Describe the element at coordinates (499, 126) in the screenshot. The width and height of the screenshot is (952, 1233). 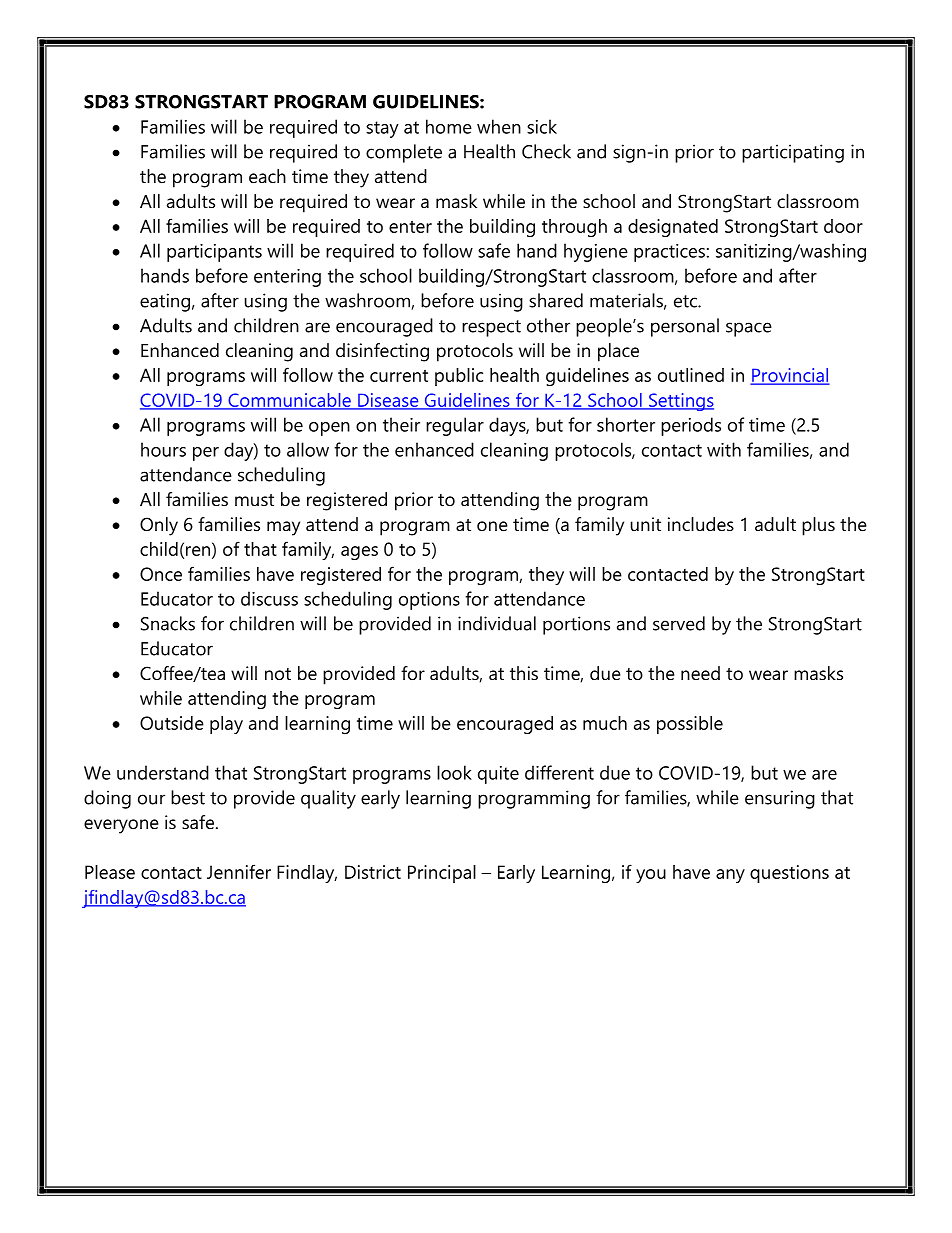
I see `when` at that location.
